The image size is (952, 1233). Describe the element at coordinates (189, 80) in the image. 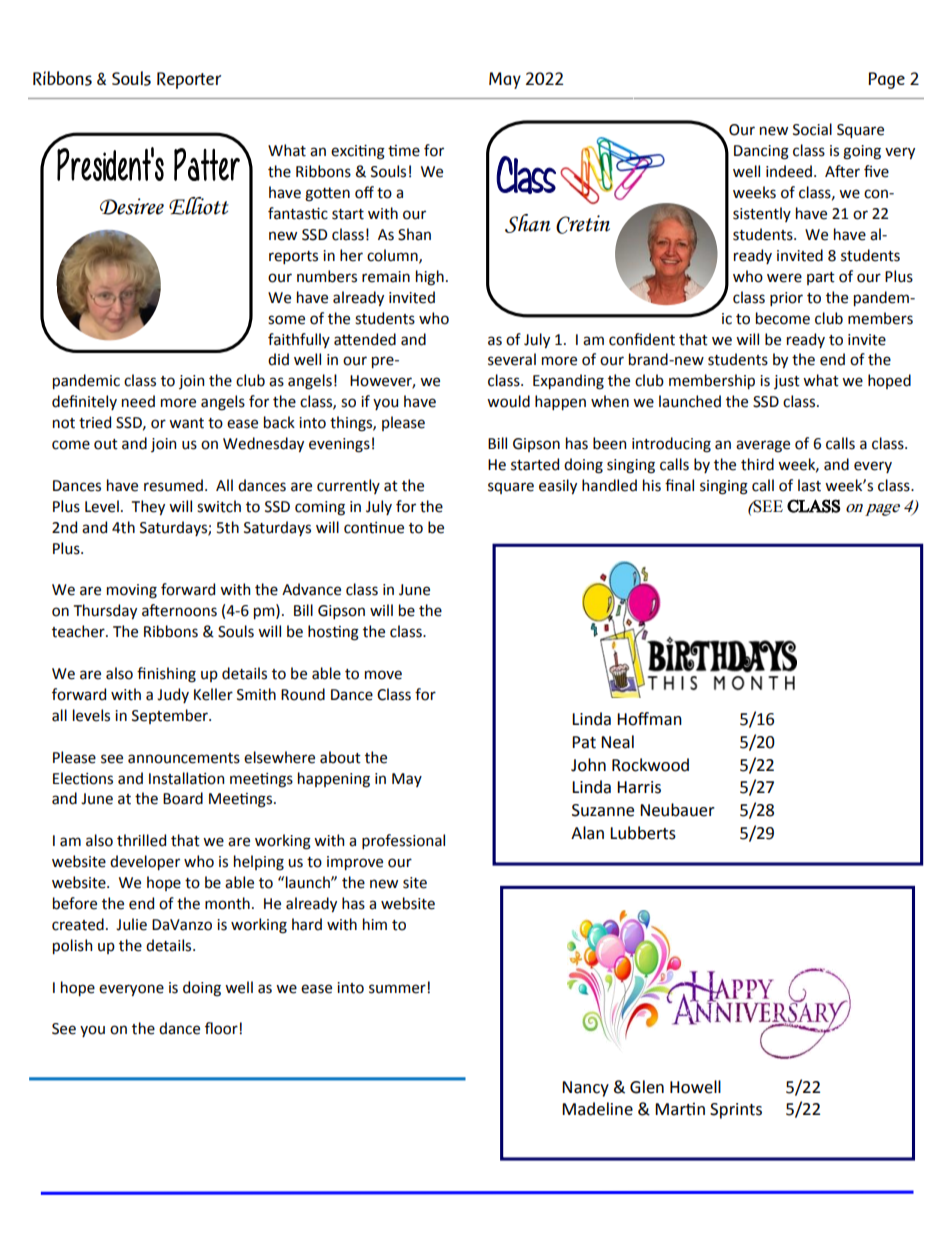

I see `Reporter` at that location.
